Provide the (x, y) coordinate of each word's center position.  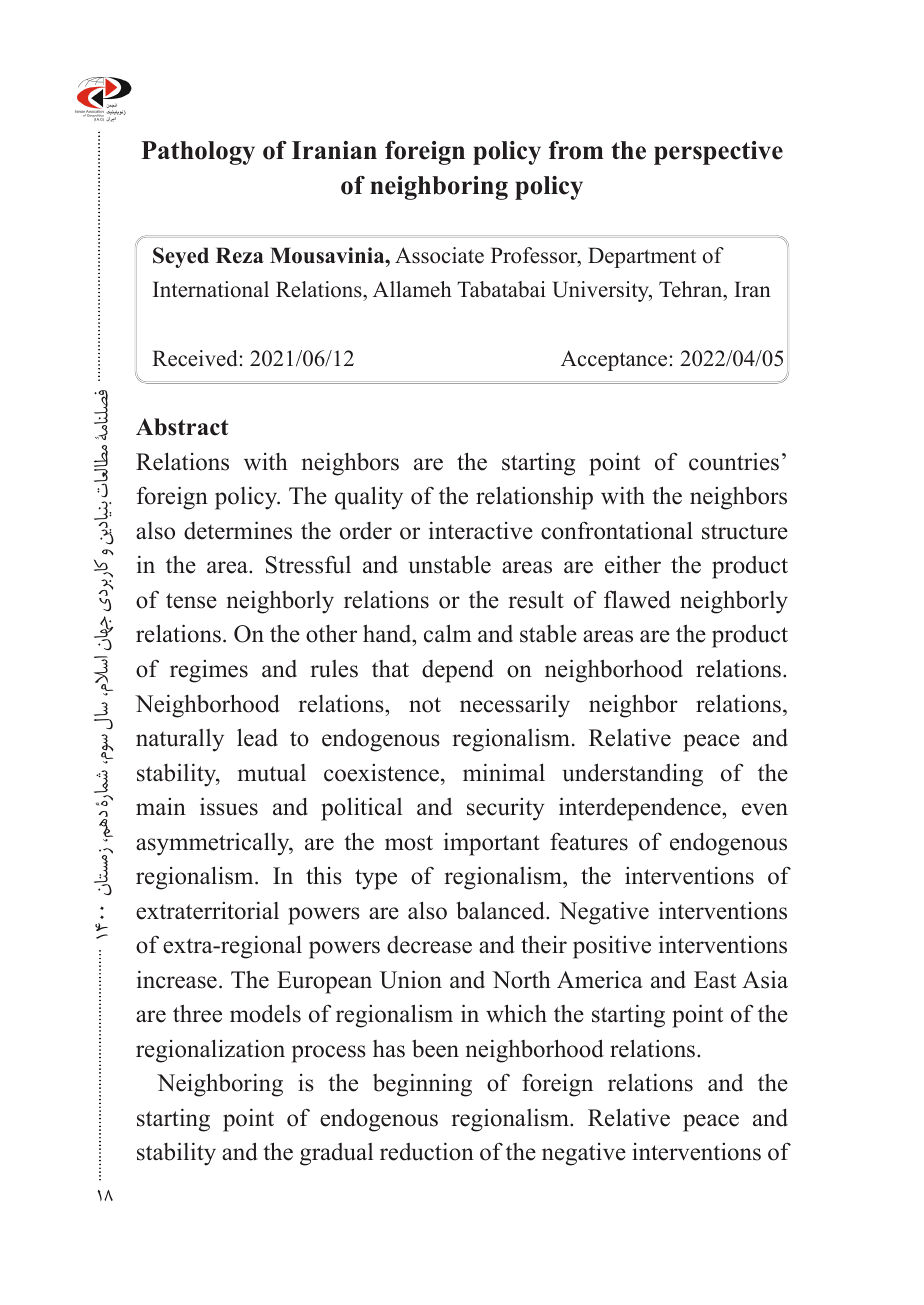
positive (612, 947)
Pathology (198, 153)
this (324, 875)
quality (369, 498)
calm (448, 633)
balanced (501, 910)
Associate (439, 255)
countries (734, 461)
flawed (637, 599)
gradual (336, 1154)
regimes (209, 671)
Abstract (182, 427)
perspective (718, 153)
